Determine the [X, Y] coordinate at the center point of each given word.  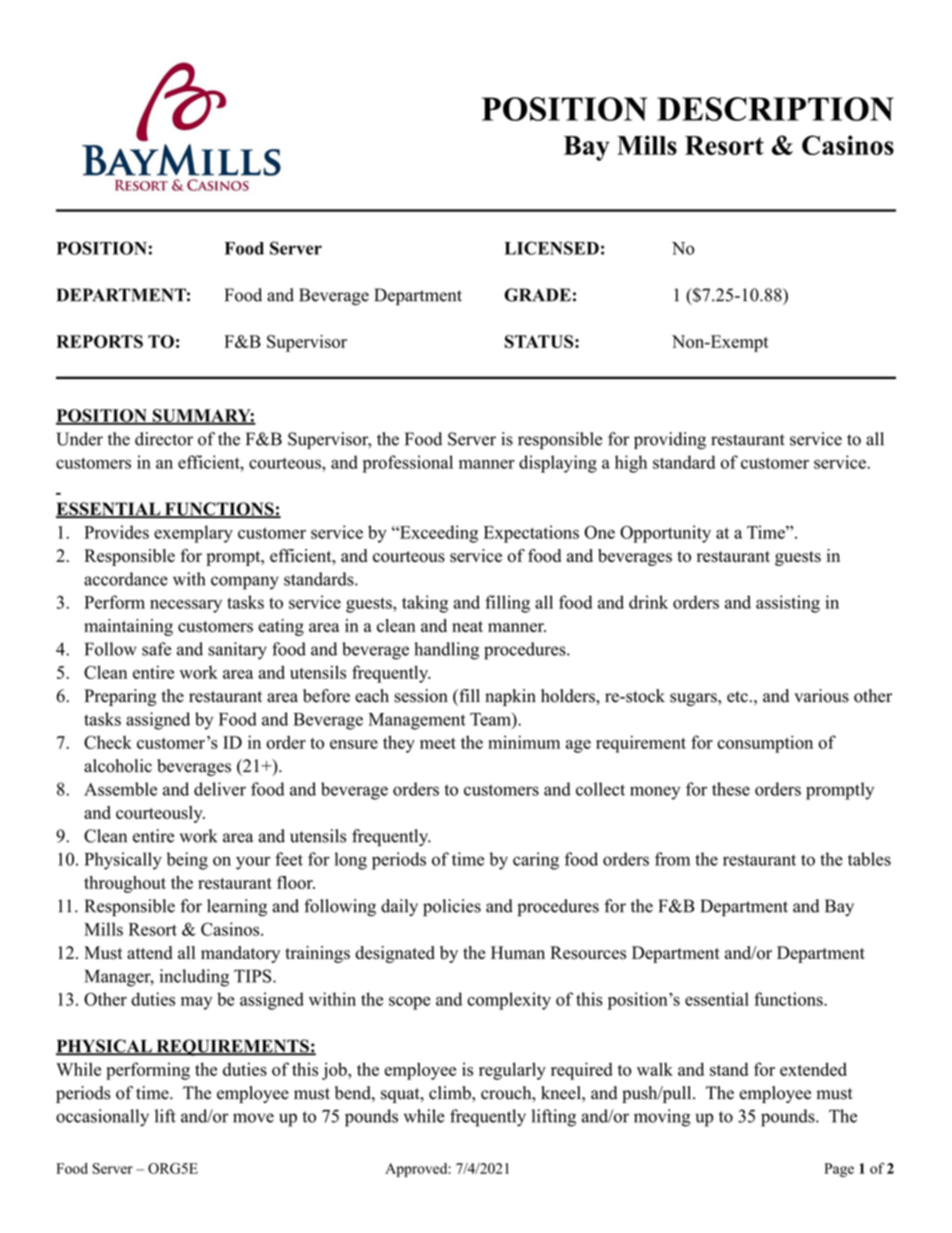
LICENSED [551, 248]
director [164, 439]
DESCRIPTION [775, 109]
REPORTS [100, 341]
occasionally [102, 1118]
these [731, 789]
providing [670, 441]
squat [401, 1095]
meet [438, 743]
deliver [220, 789]
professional [408, 464]
